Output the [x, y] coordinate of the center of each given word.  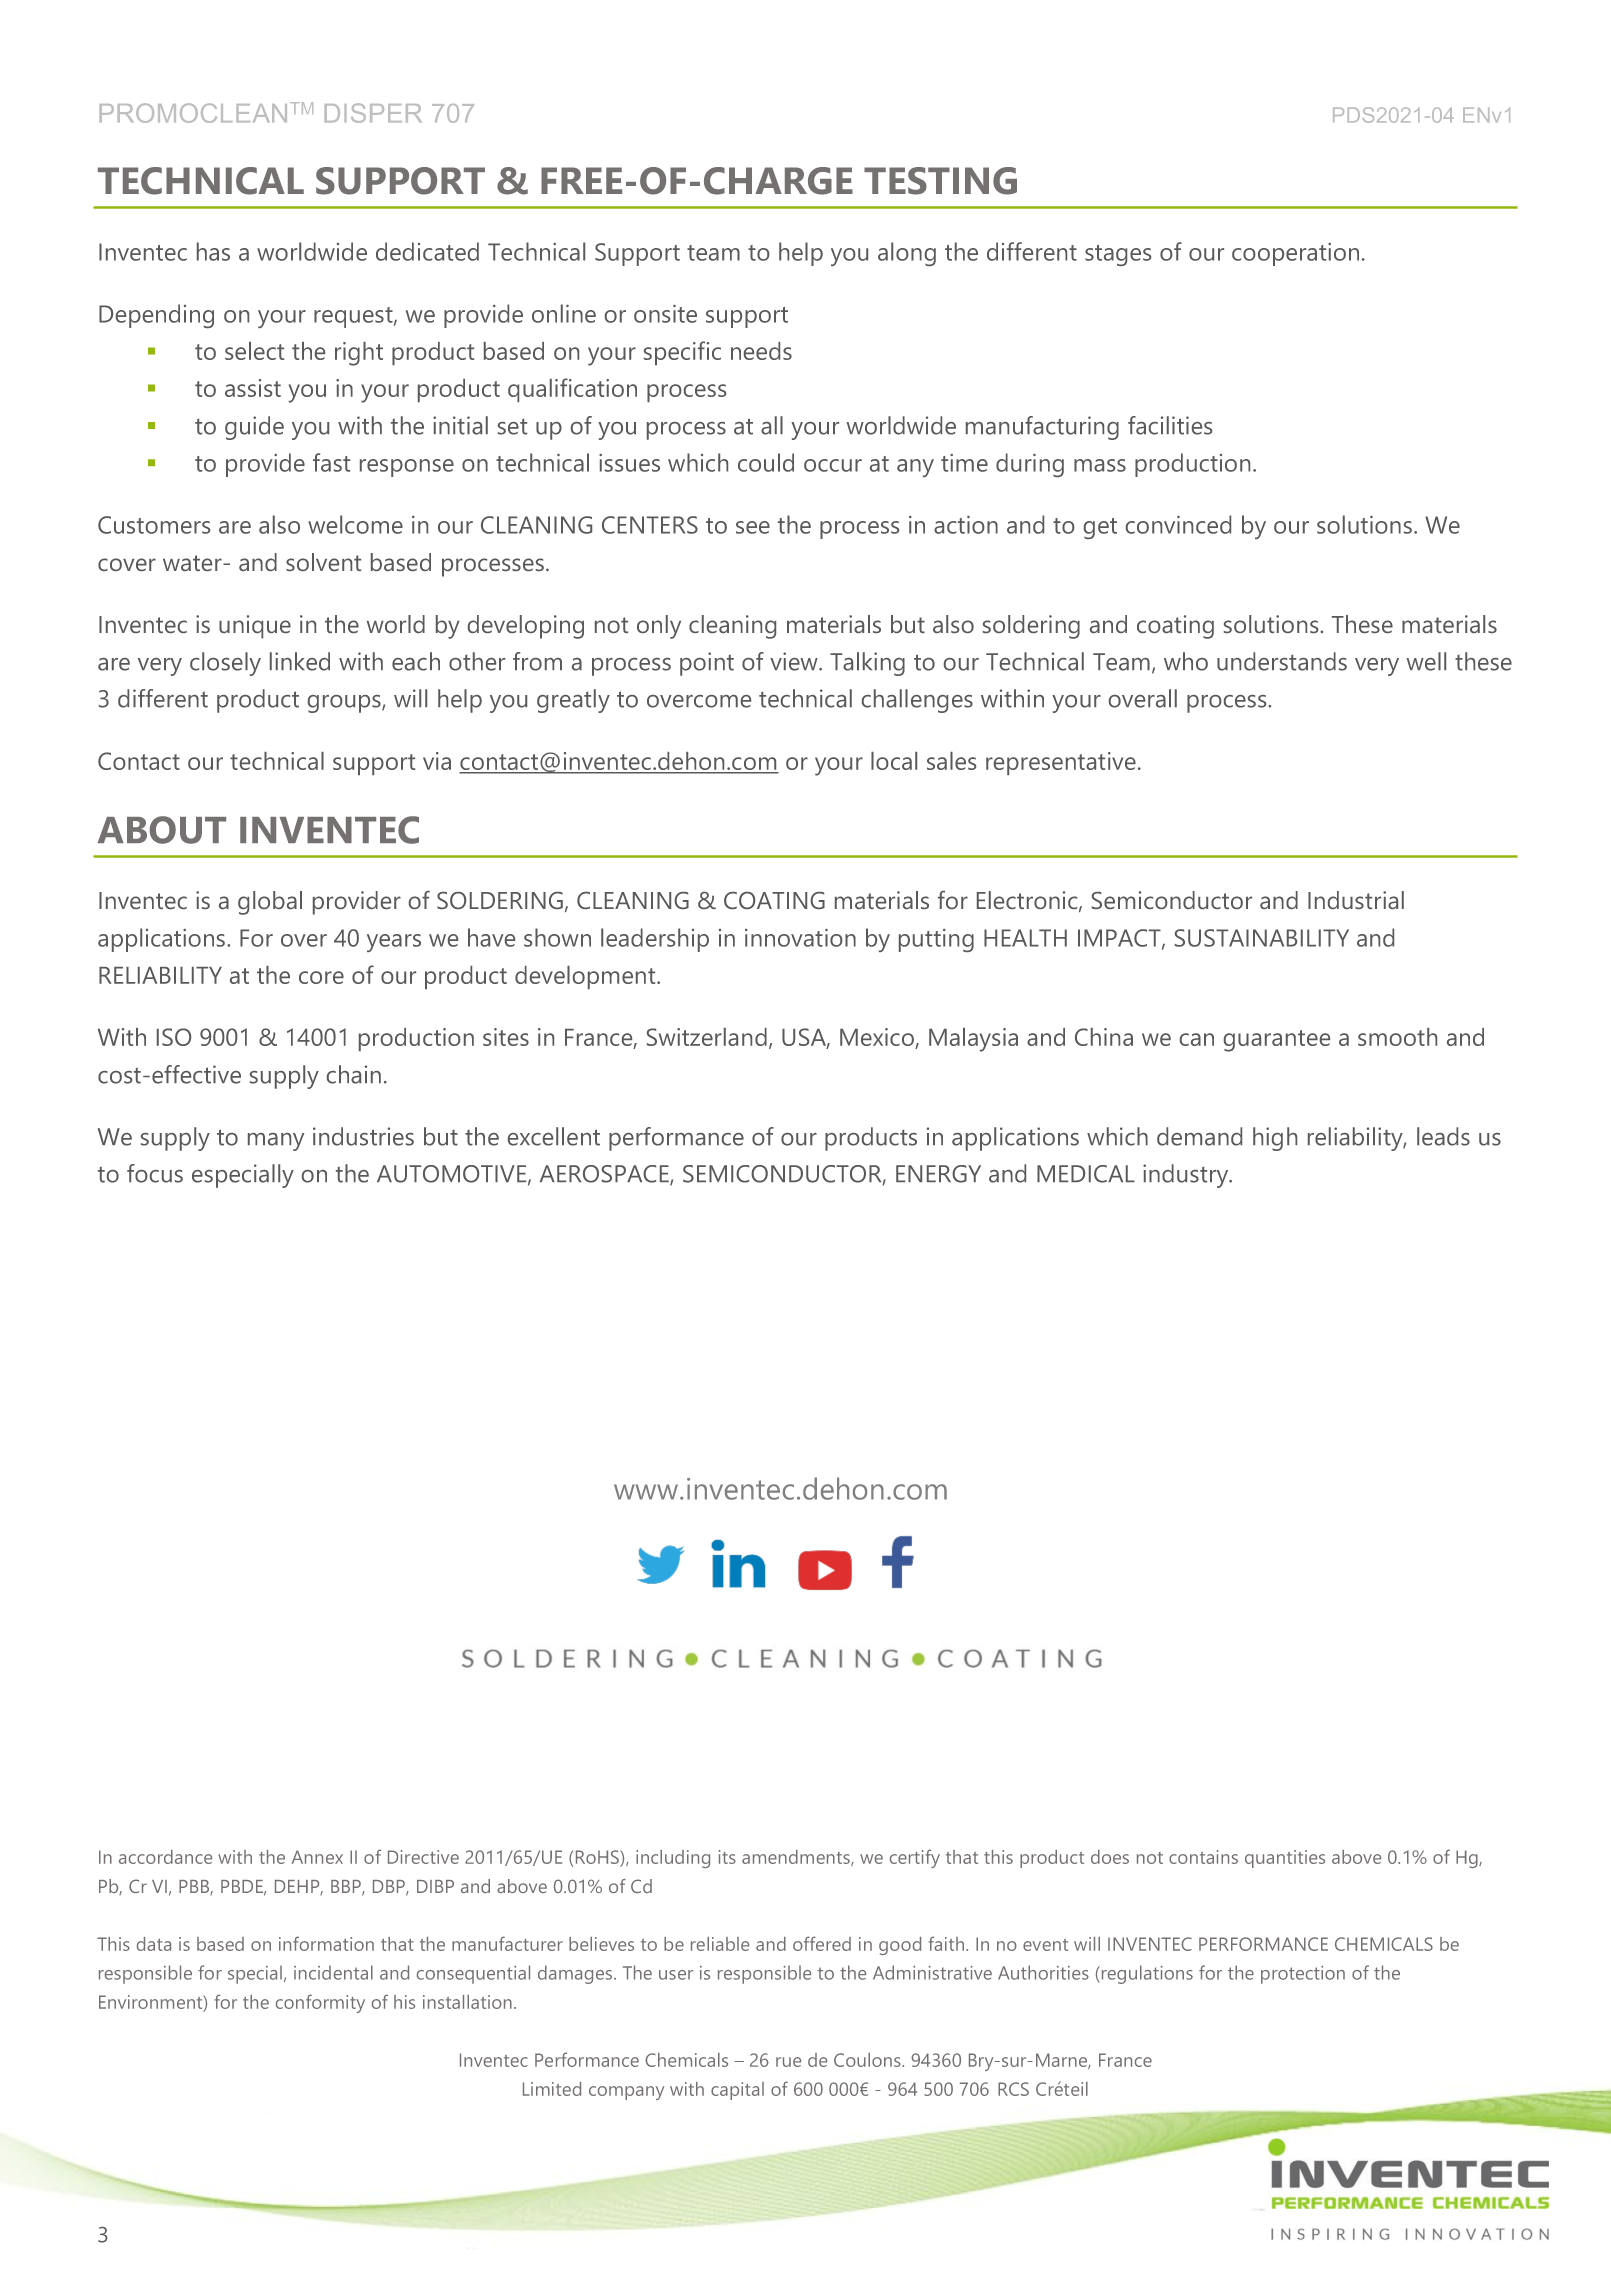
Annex [317, 1857]
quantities [1285, 1859]
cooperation [1295, 254]
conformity [320, 2003]
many [276, 1142]
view [795, 661]
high [1275, 1139]
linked [300, 661]
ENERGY [938, 1174]
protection [1303, 1975]
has [213, 251]
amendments [797, 1858]
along [907, 254]
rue [788, 2062]
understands [1282, 661]
